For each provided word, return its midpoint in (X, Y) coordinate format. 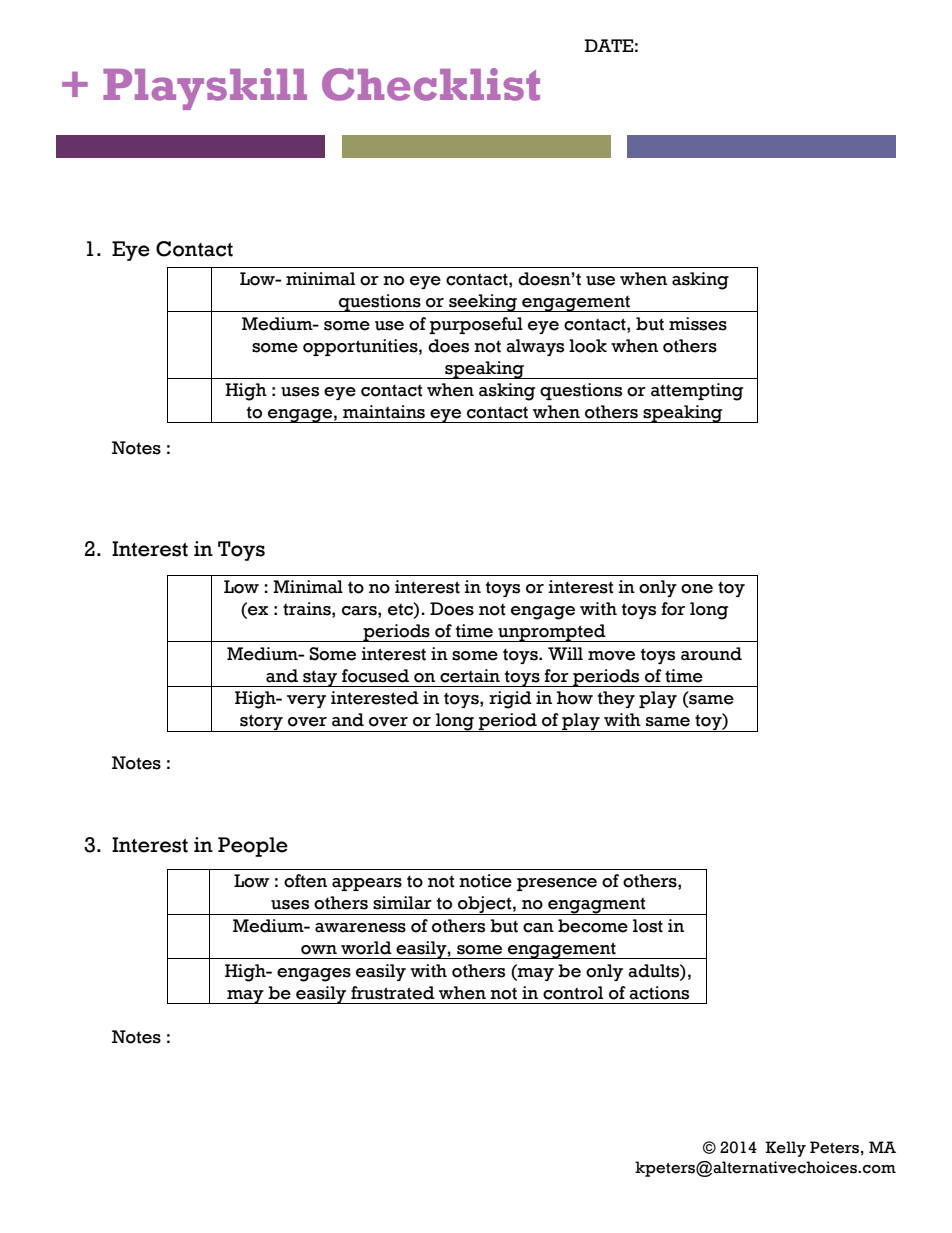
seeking (483, 303)
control (573, 993)
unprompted (552, 633)
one (697, 589)
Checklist (431, 84)
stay (320, 678)
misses (698, 324)
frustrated (393, 993)
